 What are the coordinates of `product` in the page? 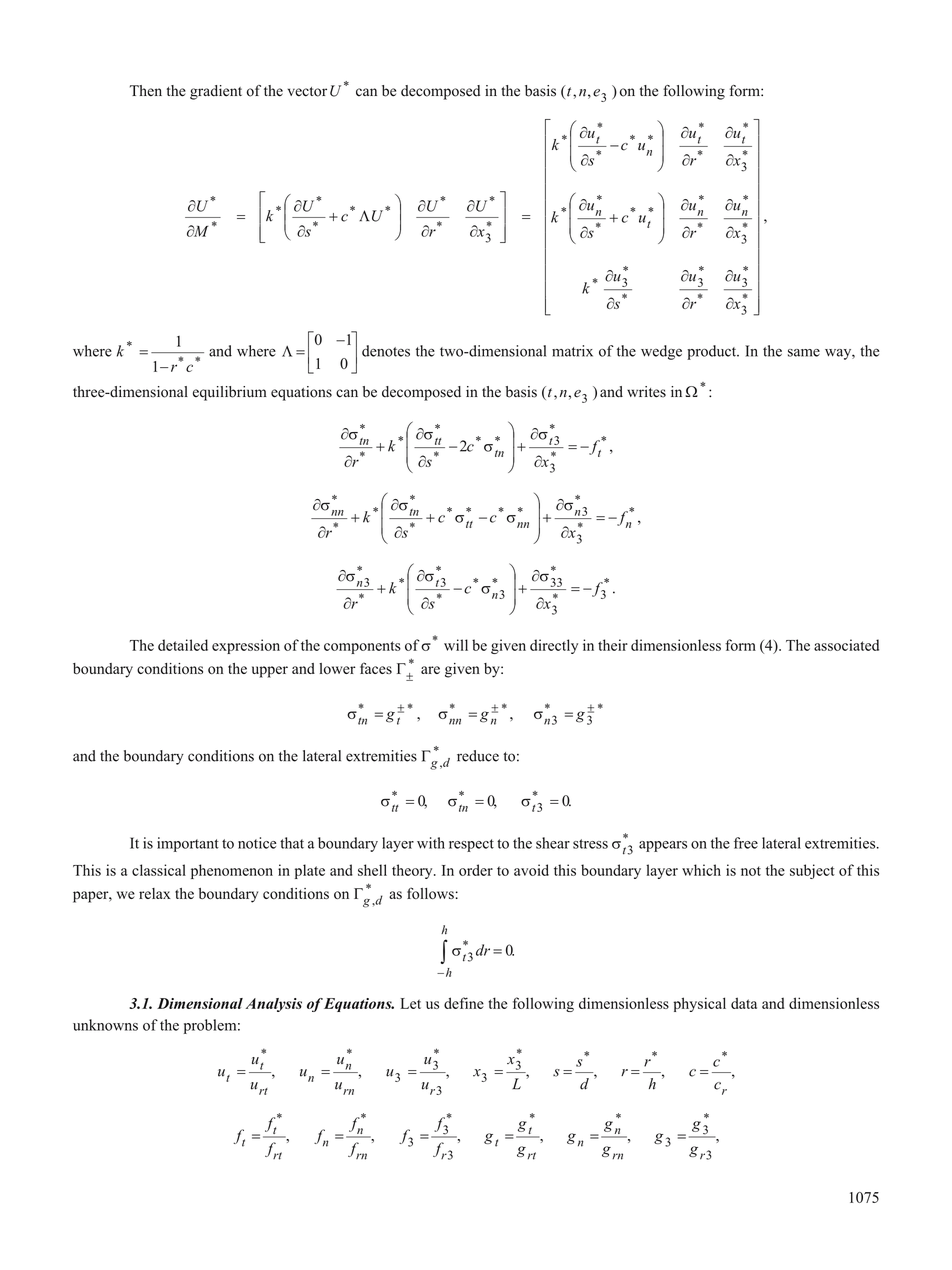 It's located at (713, 352).
